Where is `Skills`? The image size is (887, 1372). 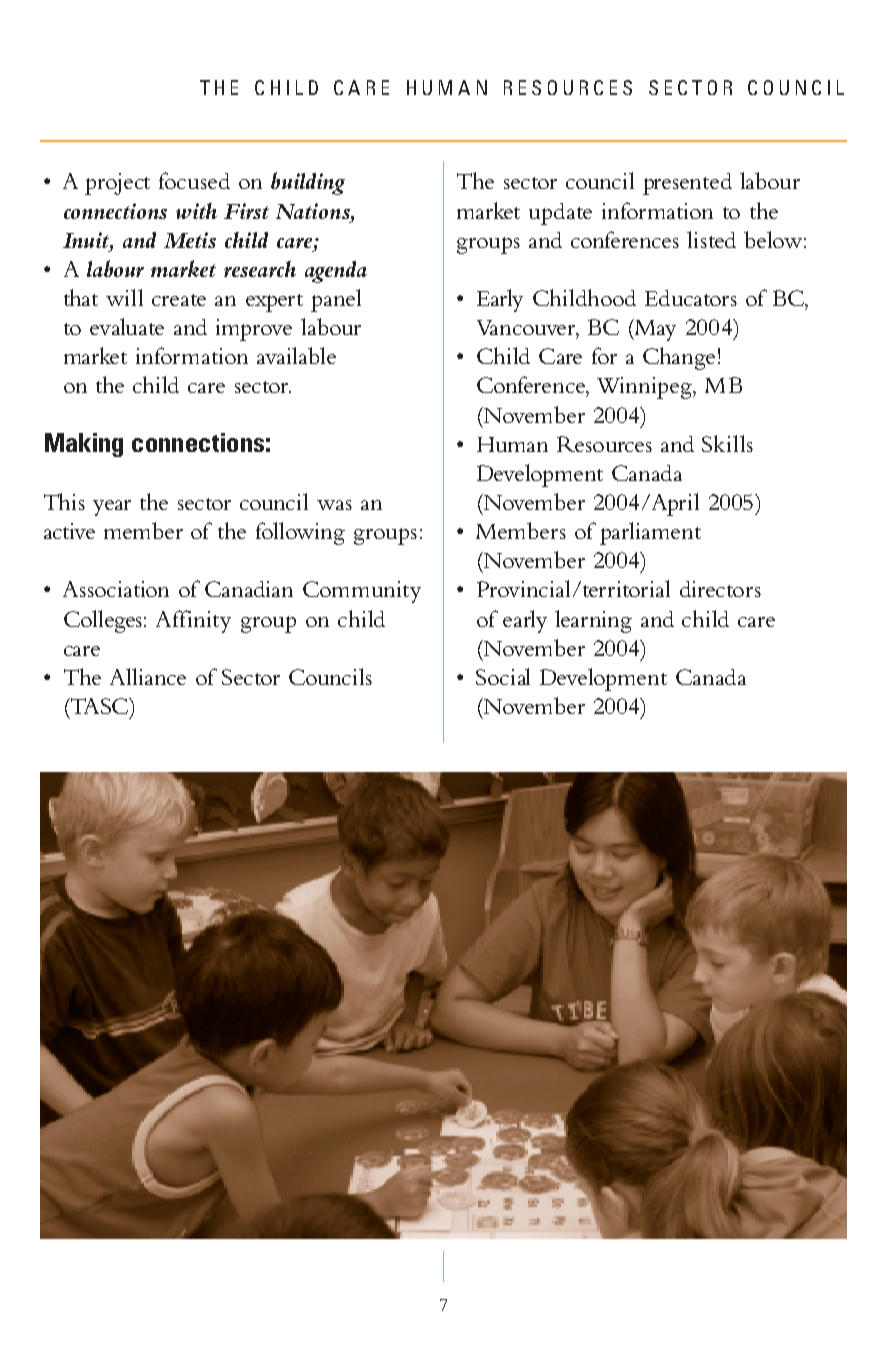
Skills is located at coordinates (727, 443).
